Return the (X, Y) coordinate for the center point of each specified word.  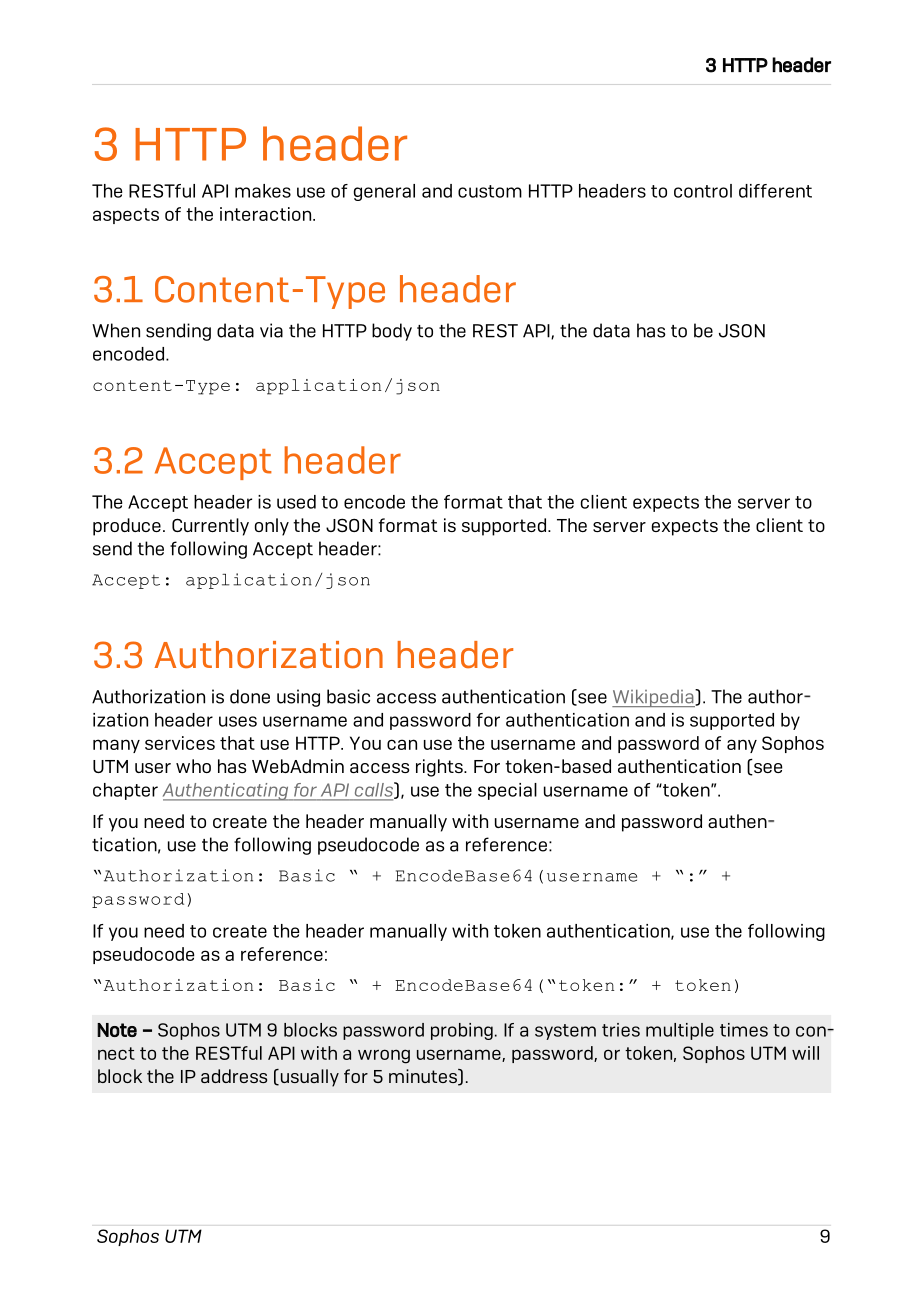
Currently (210, 527)
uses (238, 721)
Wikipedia (654, 698)
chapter (125, 791)
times (744, 1030)
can (402, 744)
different (775, 191)
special (507, 791)
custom (490, 191)
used (296, 502)
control (703, 191)
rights (440, 768)
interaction (267, 214)
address (234, 1076)
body (392, 332)
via (271, 330)
